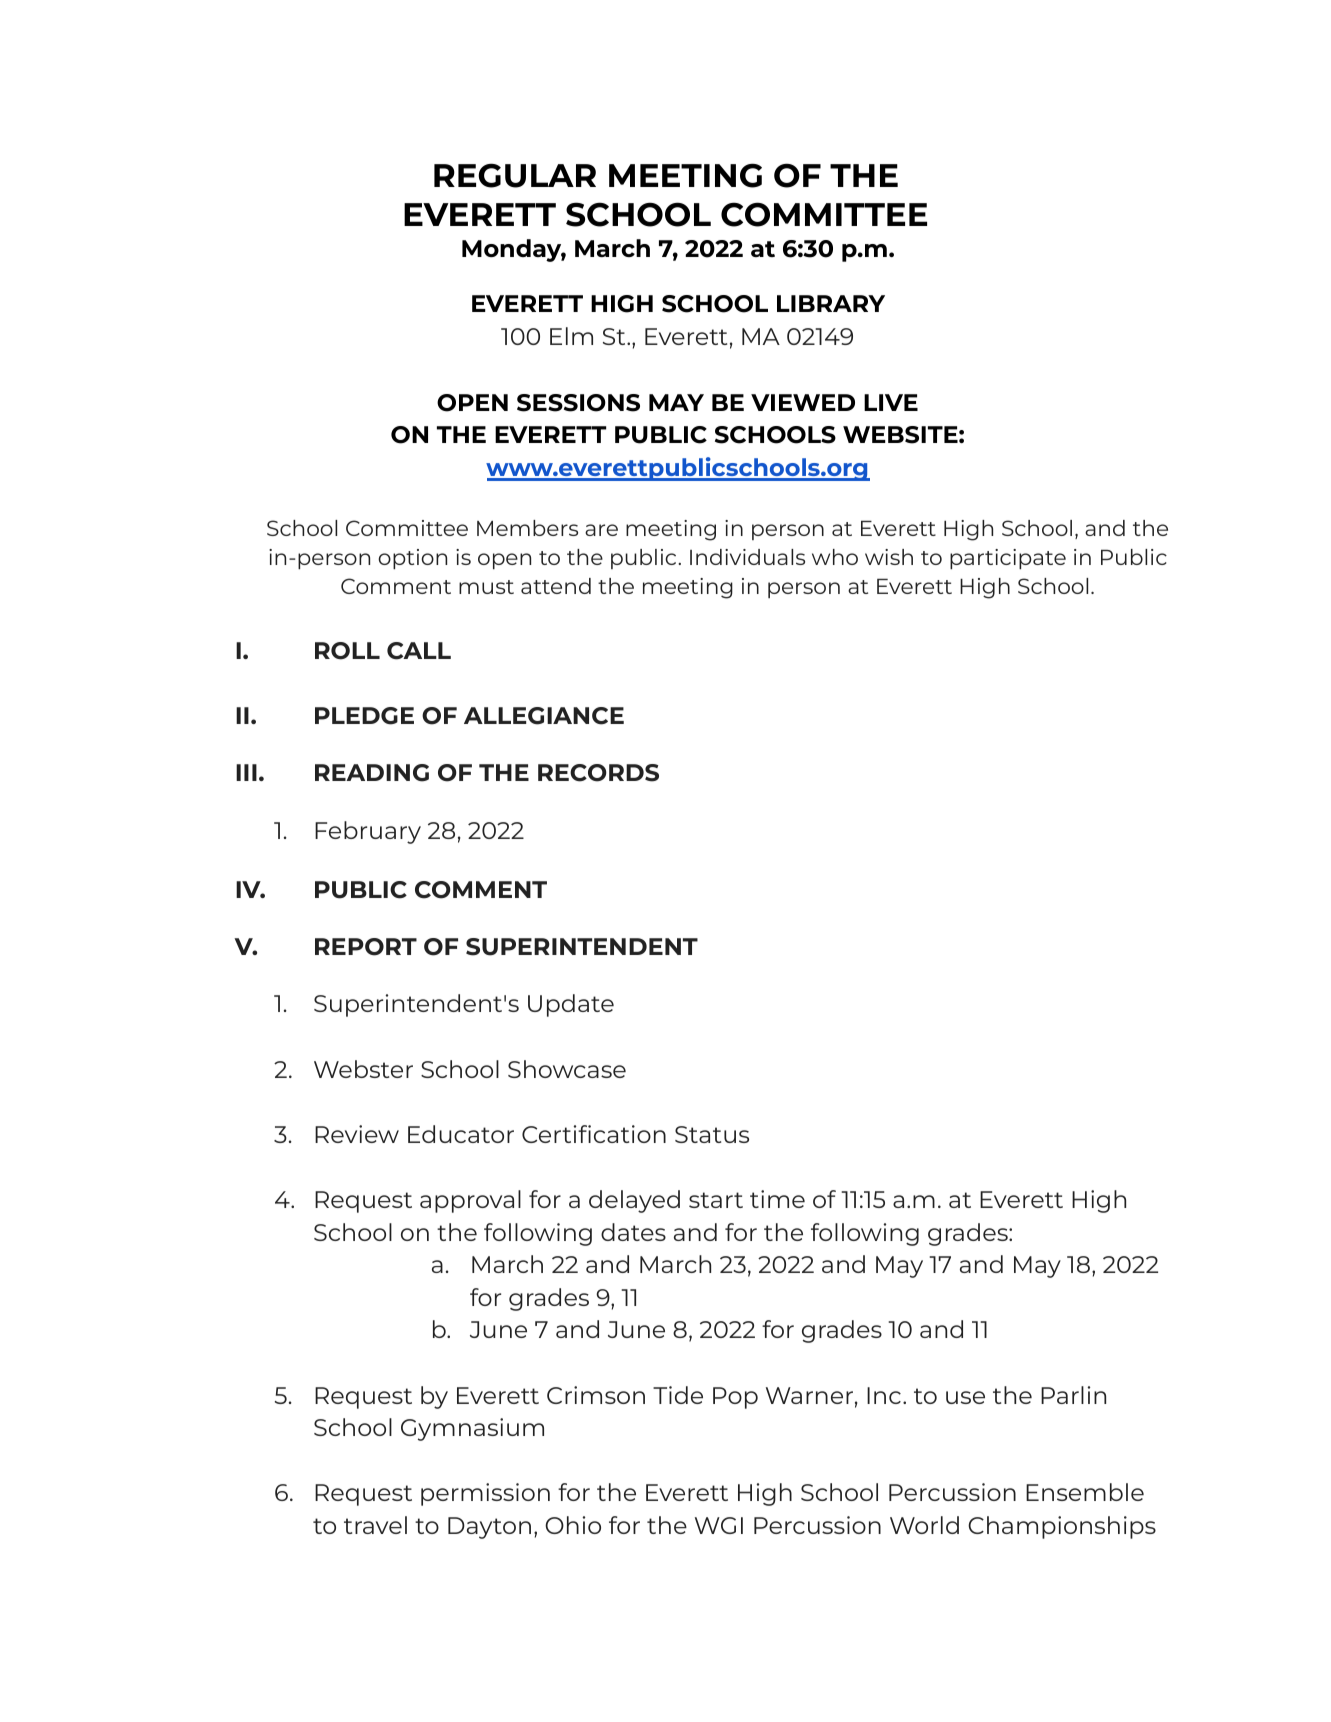  I want to click on WGI, so click(719, 1525).
